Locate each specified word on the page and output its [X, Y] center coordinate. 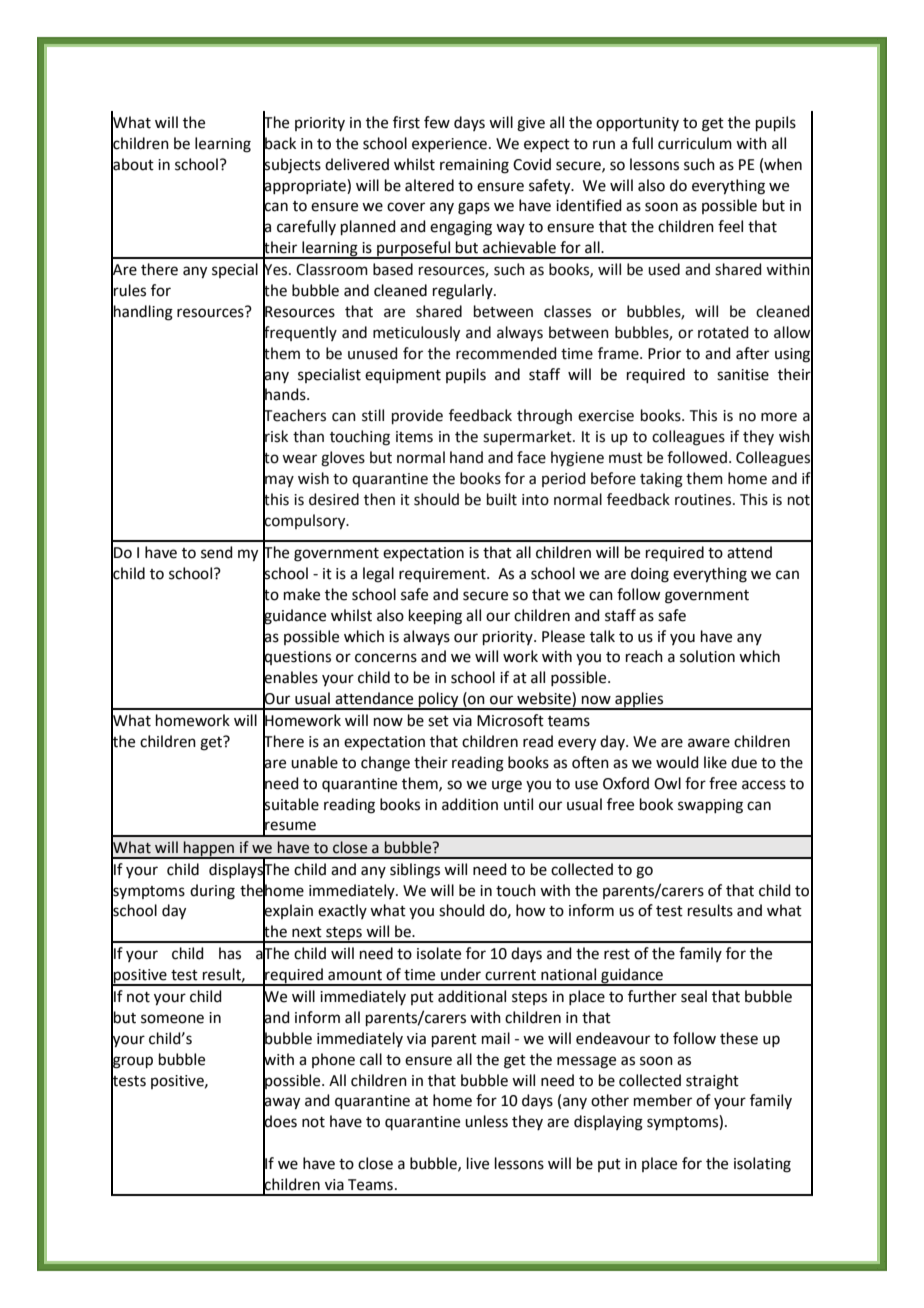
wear [299, 459]
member [663, 1100]
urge [507, 786]
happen [209, 849]
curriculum [695, 143]
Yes [276, 270]
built [502, 499]
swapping [710, 806]
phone [333, 1060]
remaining [474, 166]
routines [704, 500]
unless [486, 1121]
